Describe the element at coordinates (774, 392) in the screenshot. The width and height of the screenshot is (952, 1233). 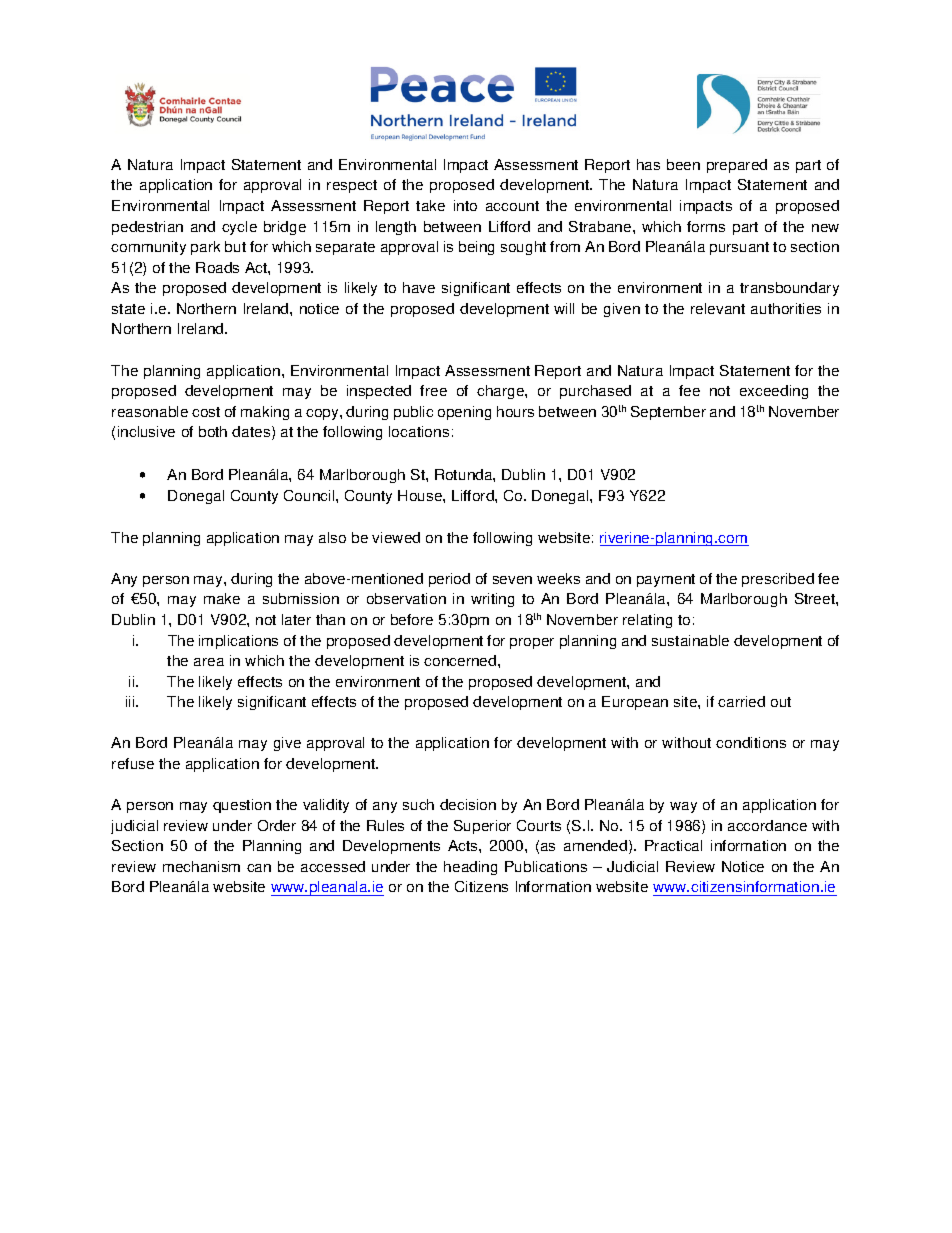
I see `exceeding` at that location.
